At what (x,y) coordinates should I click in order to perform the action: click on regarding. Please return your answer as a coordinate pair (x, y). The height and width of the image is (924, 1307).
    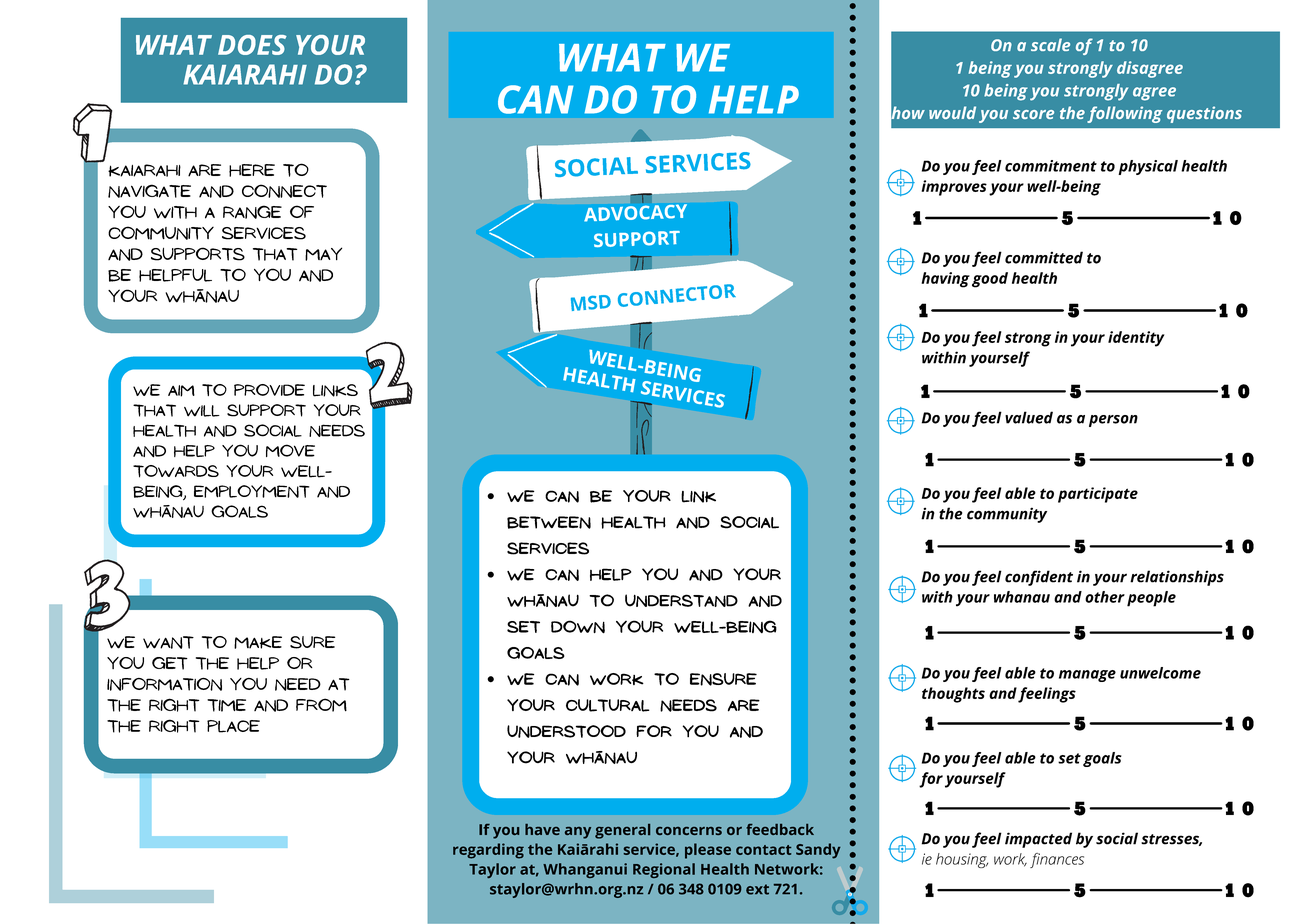
    Looking at the image, I should click on (488, 851).
